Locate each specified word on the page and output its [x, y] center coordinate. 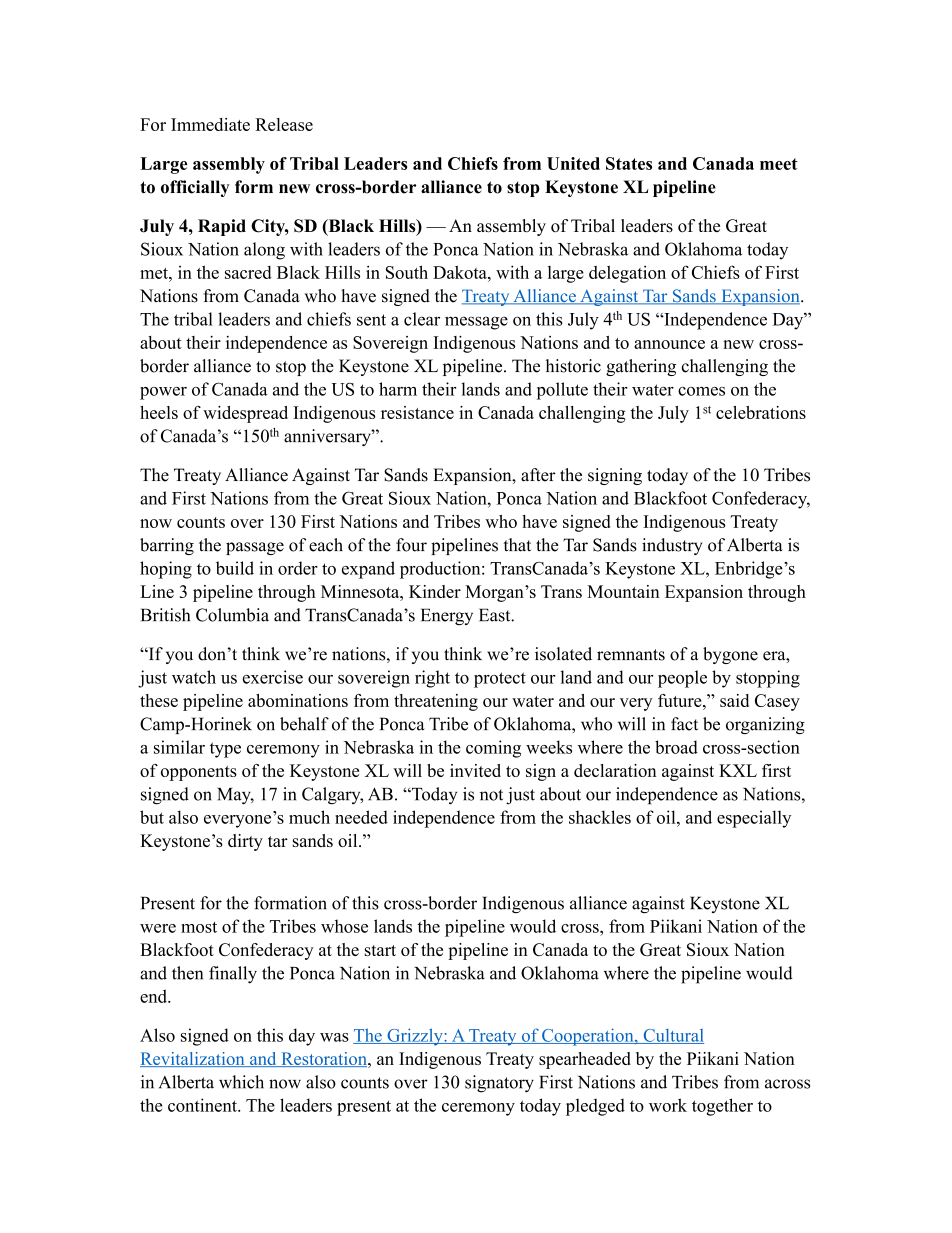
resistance [417, 412]
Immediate [210, 124]
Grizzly [415, 1037]
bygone [730, 655]
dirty [245, 842]
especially [754, 819]
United [573, 163]
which [241, 1082]
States [629, 163]
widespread [245, 414]
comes [701, 391]
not [491, 795]
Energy [447, 616]
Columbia [232, 615]
